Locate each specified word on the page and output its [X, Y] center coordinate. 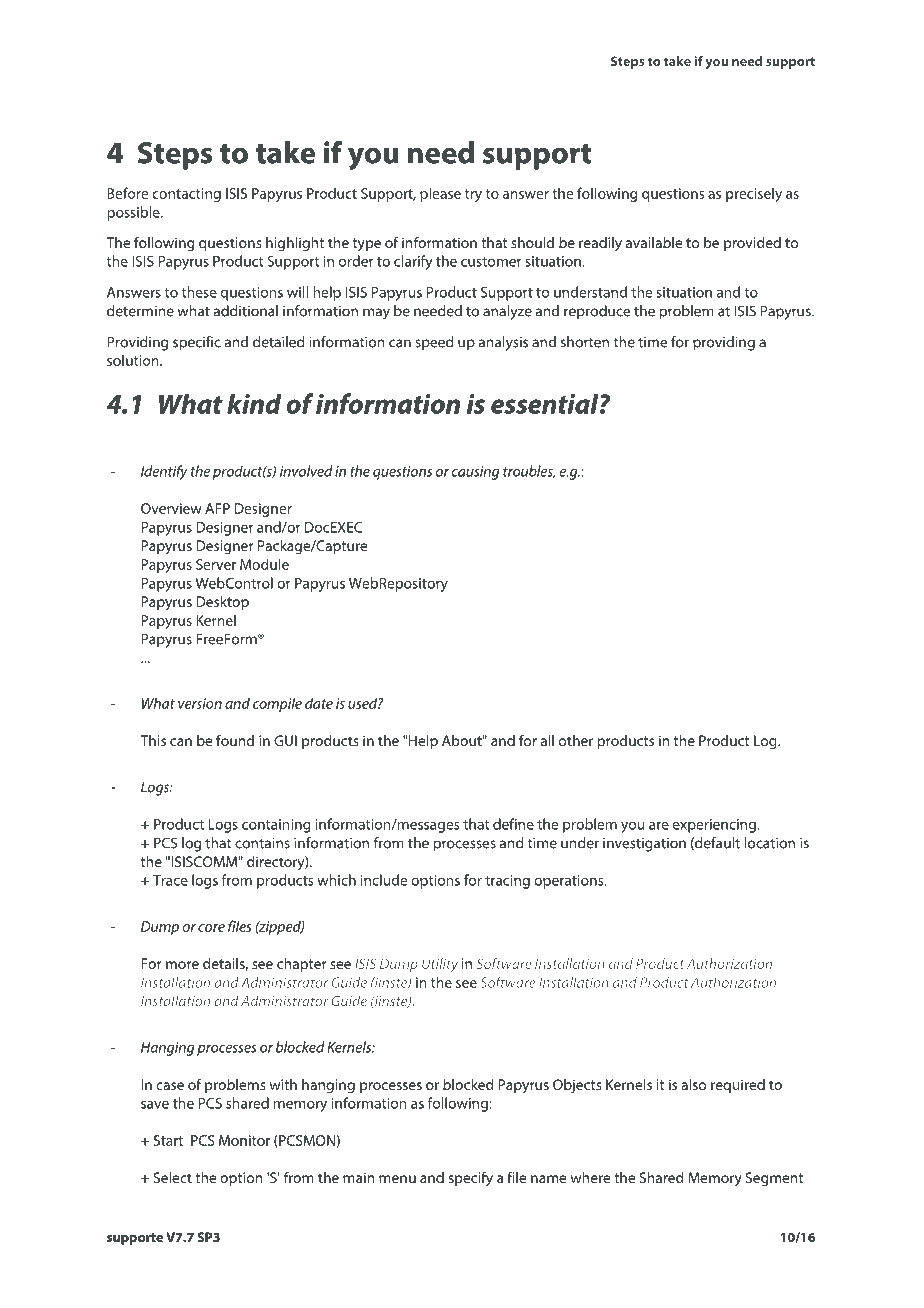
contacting [186, 195]
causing [475, 473]
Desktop [222, 603]
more [182, 965]
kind [254, 403]
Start [168, 1140]
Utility [440, 965]
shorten [585, 342]
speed [434, 343]
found [235, 740]
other [576, 740]
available [654, 242]
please [440, 194]
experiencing [715, 826]
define [513, 824]
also [693, 1084]
